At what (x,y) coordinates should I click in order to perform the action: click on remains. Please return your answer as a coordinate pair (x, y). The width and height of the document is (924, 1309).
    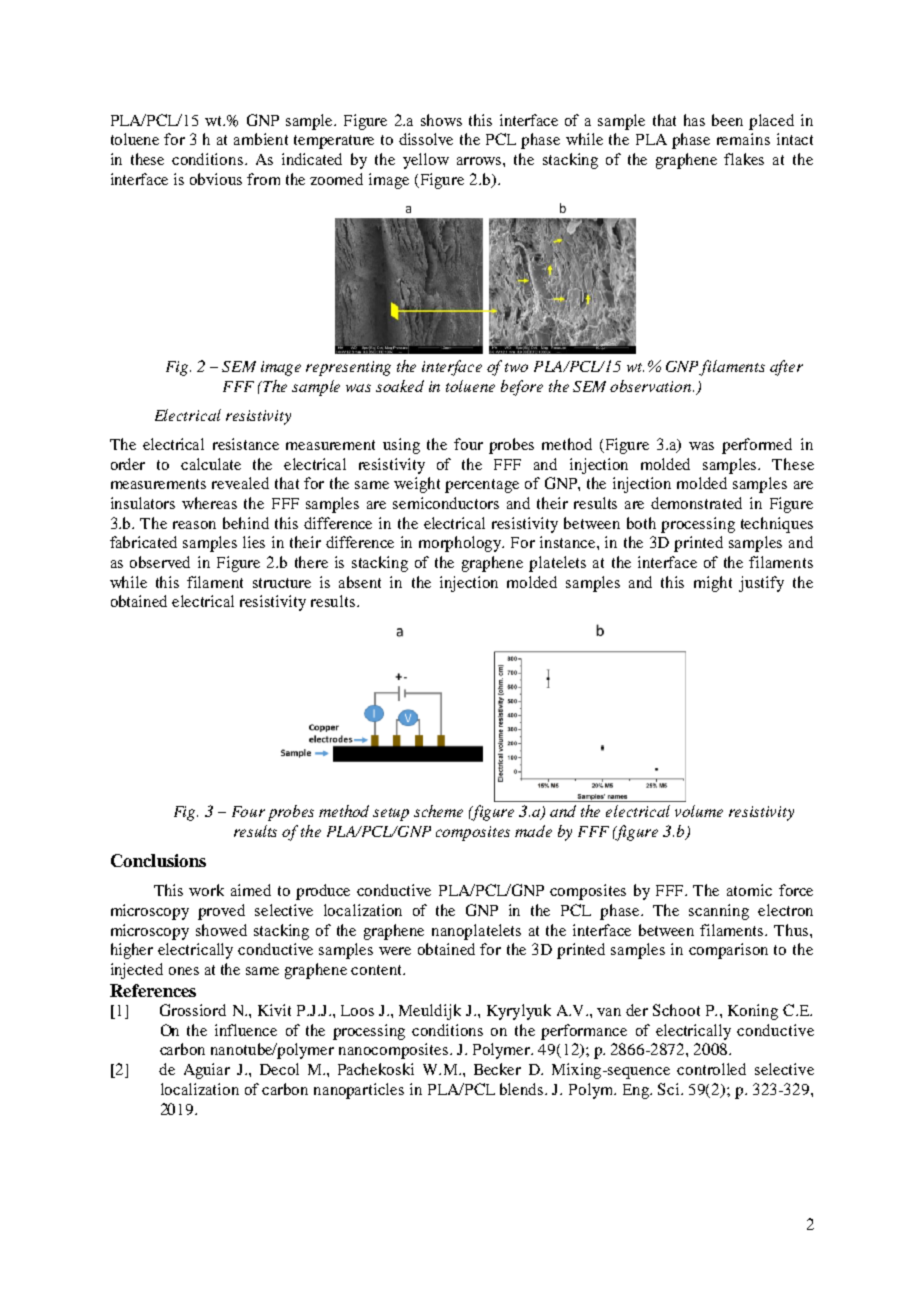
    Looking at the image, I should click on (743, 139).
